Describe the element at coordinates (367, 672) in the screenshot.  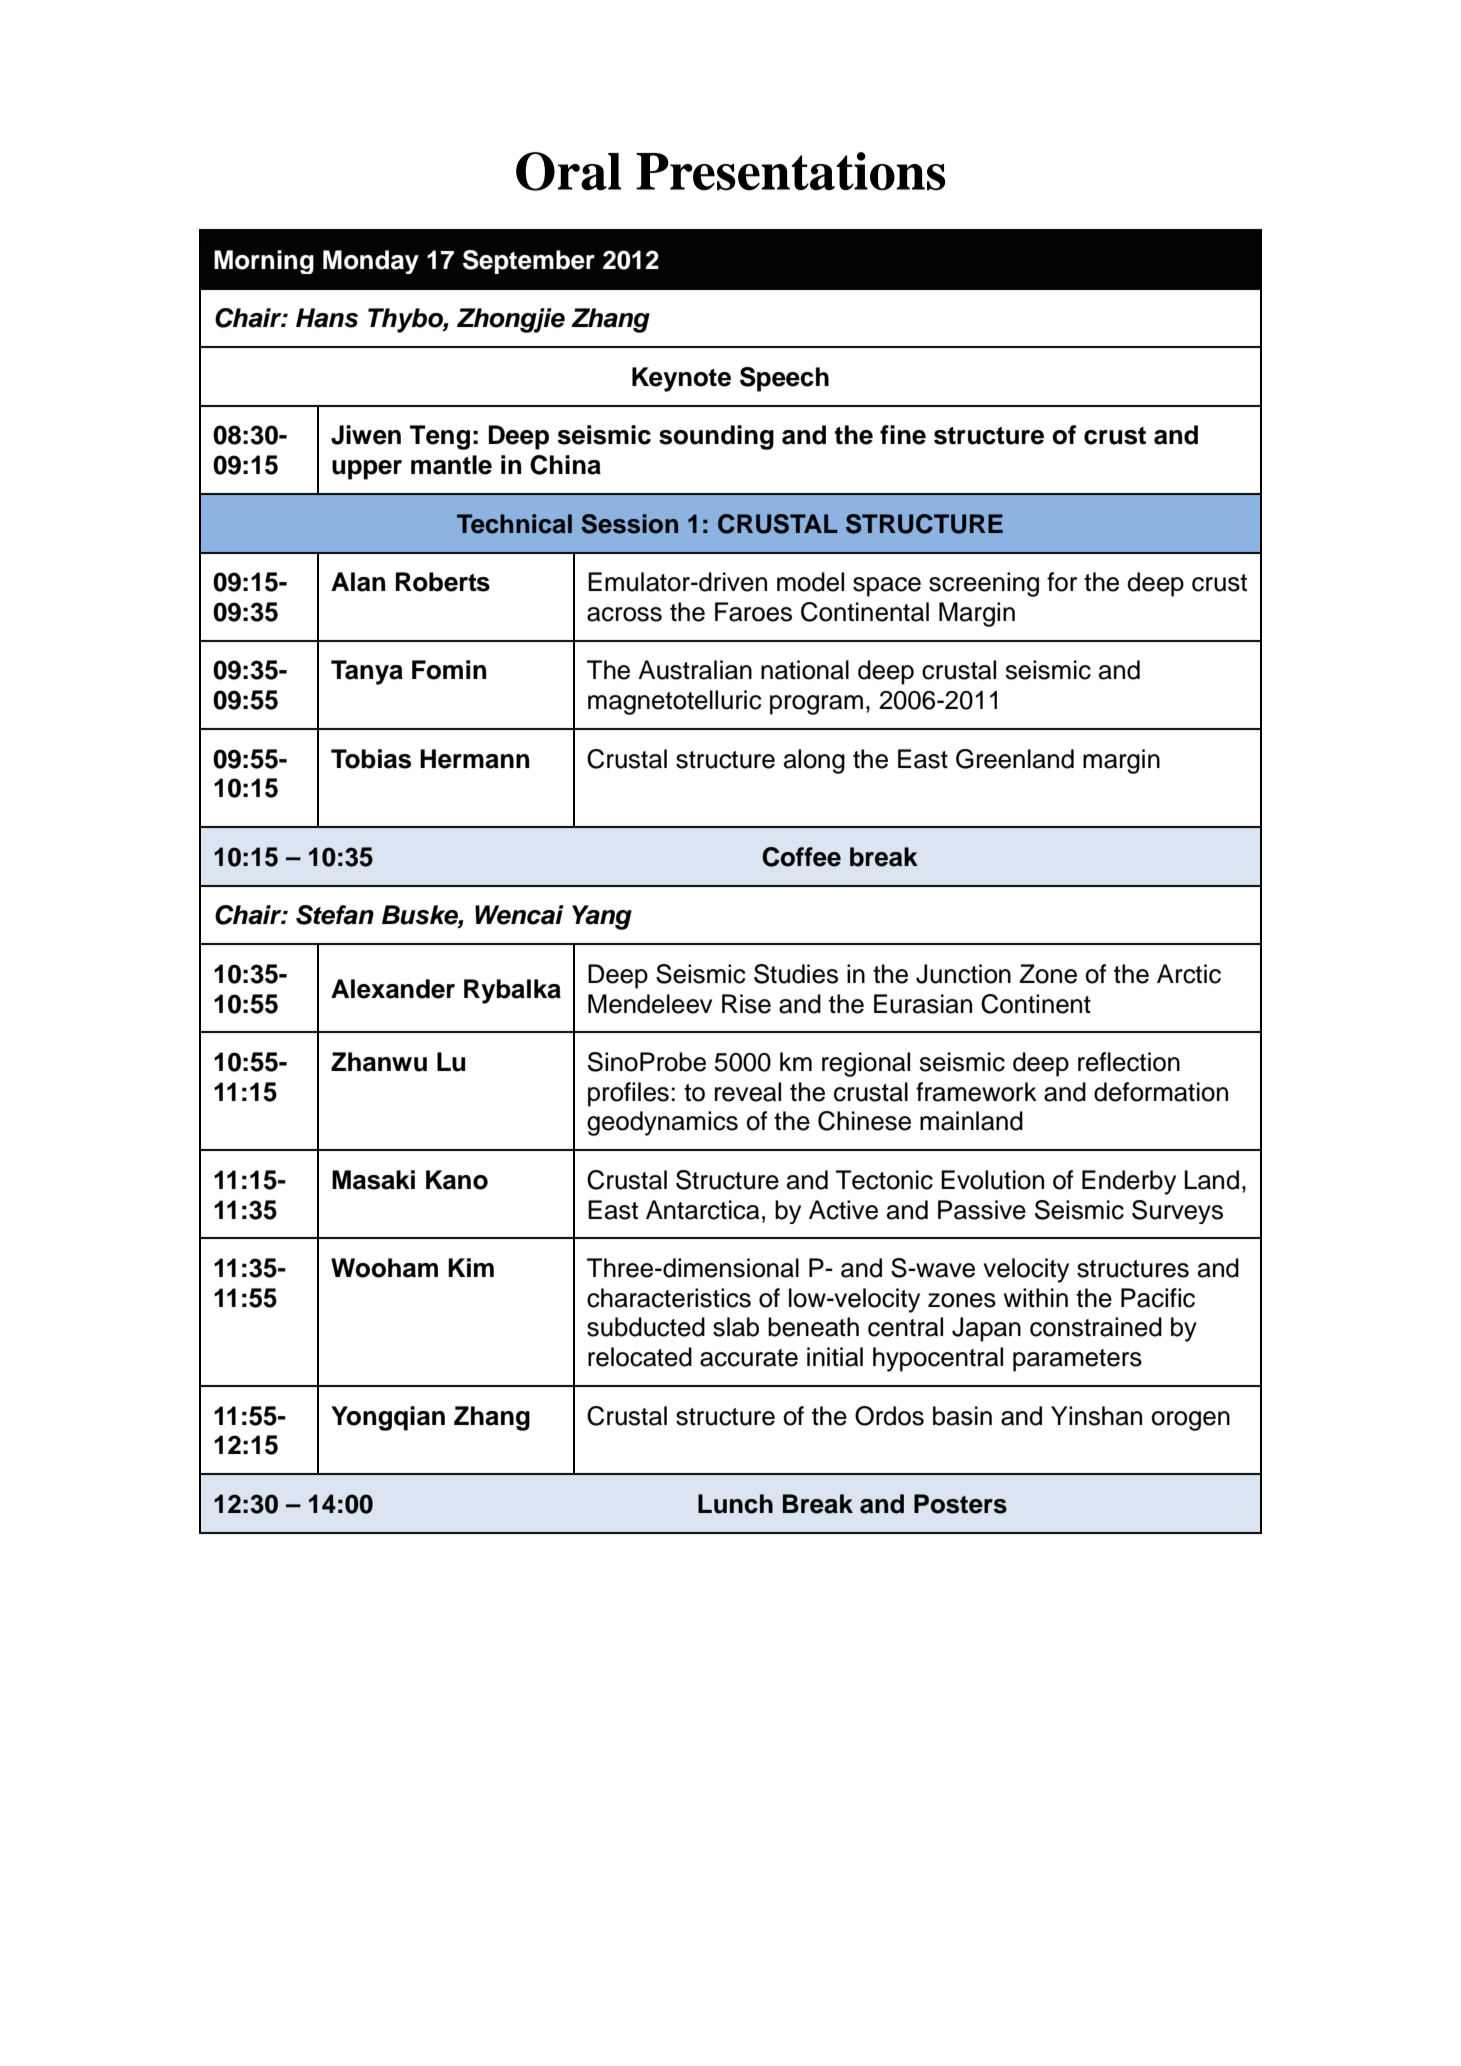
I see `Tanya` at that location.
